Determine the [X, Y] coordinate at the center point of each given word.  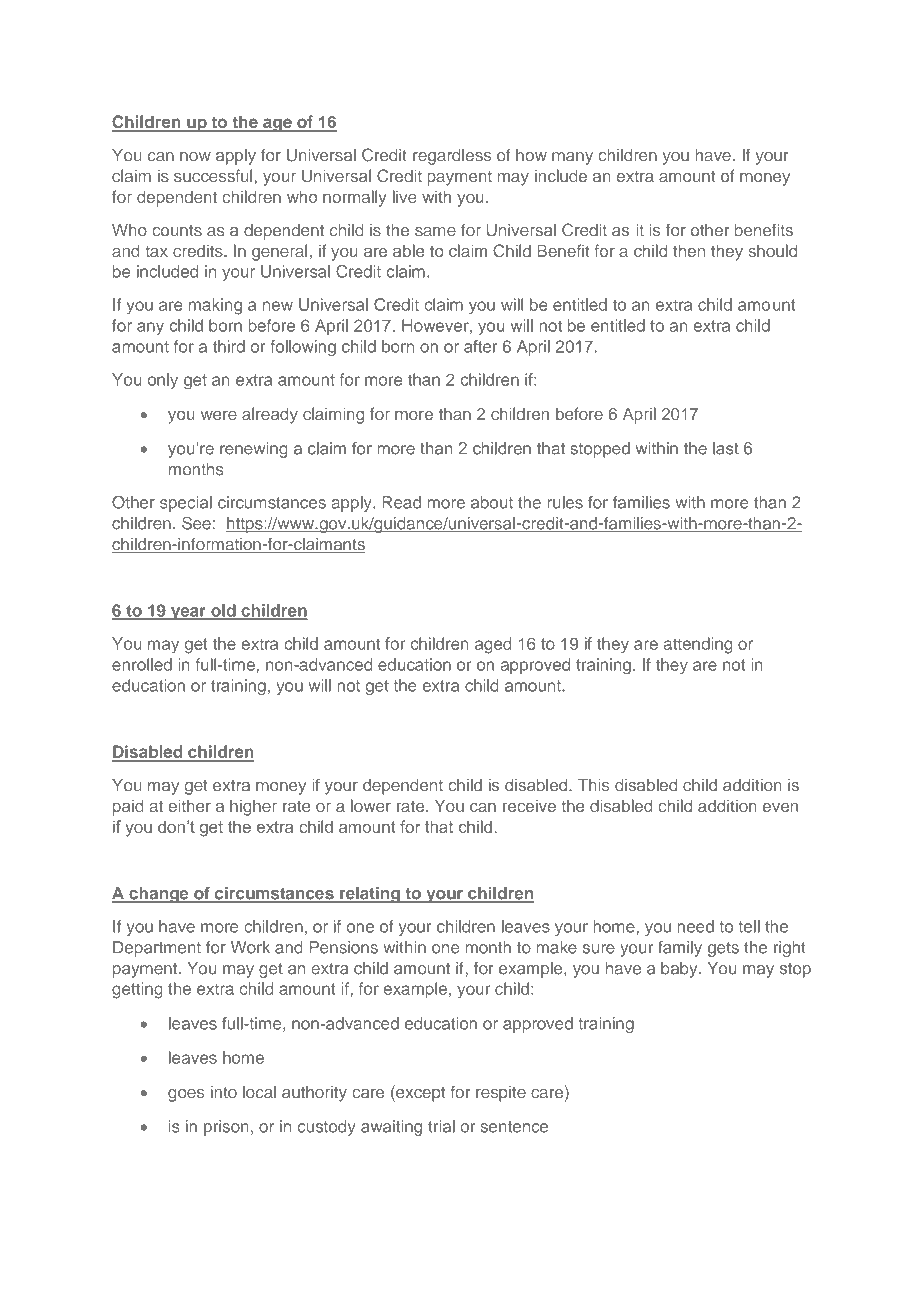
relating [370, 895]
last [726, 448]
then [689, 250]
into [224, 1092]
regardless [452, 157]
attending [698, 645]
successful [213, 175]
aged [493, 645]
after [480, 346]
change [159, 895]
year [188, 613]
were [219, 415]
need [696, 926]
